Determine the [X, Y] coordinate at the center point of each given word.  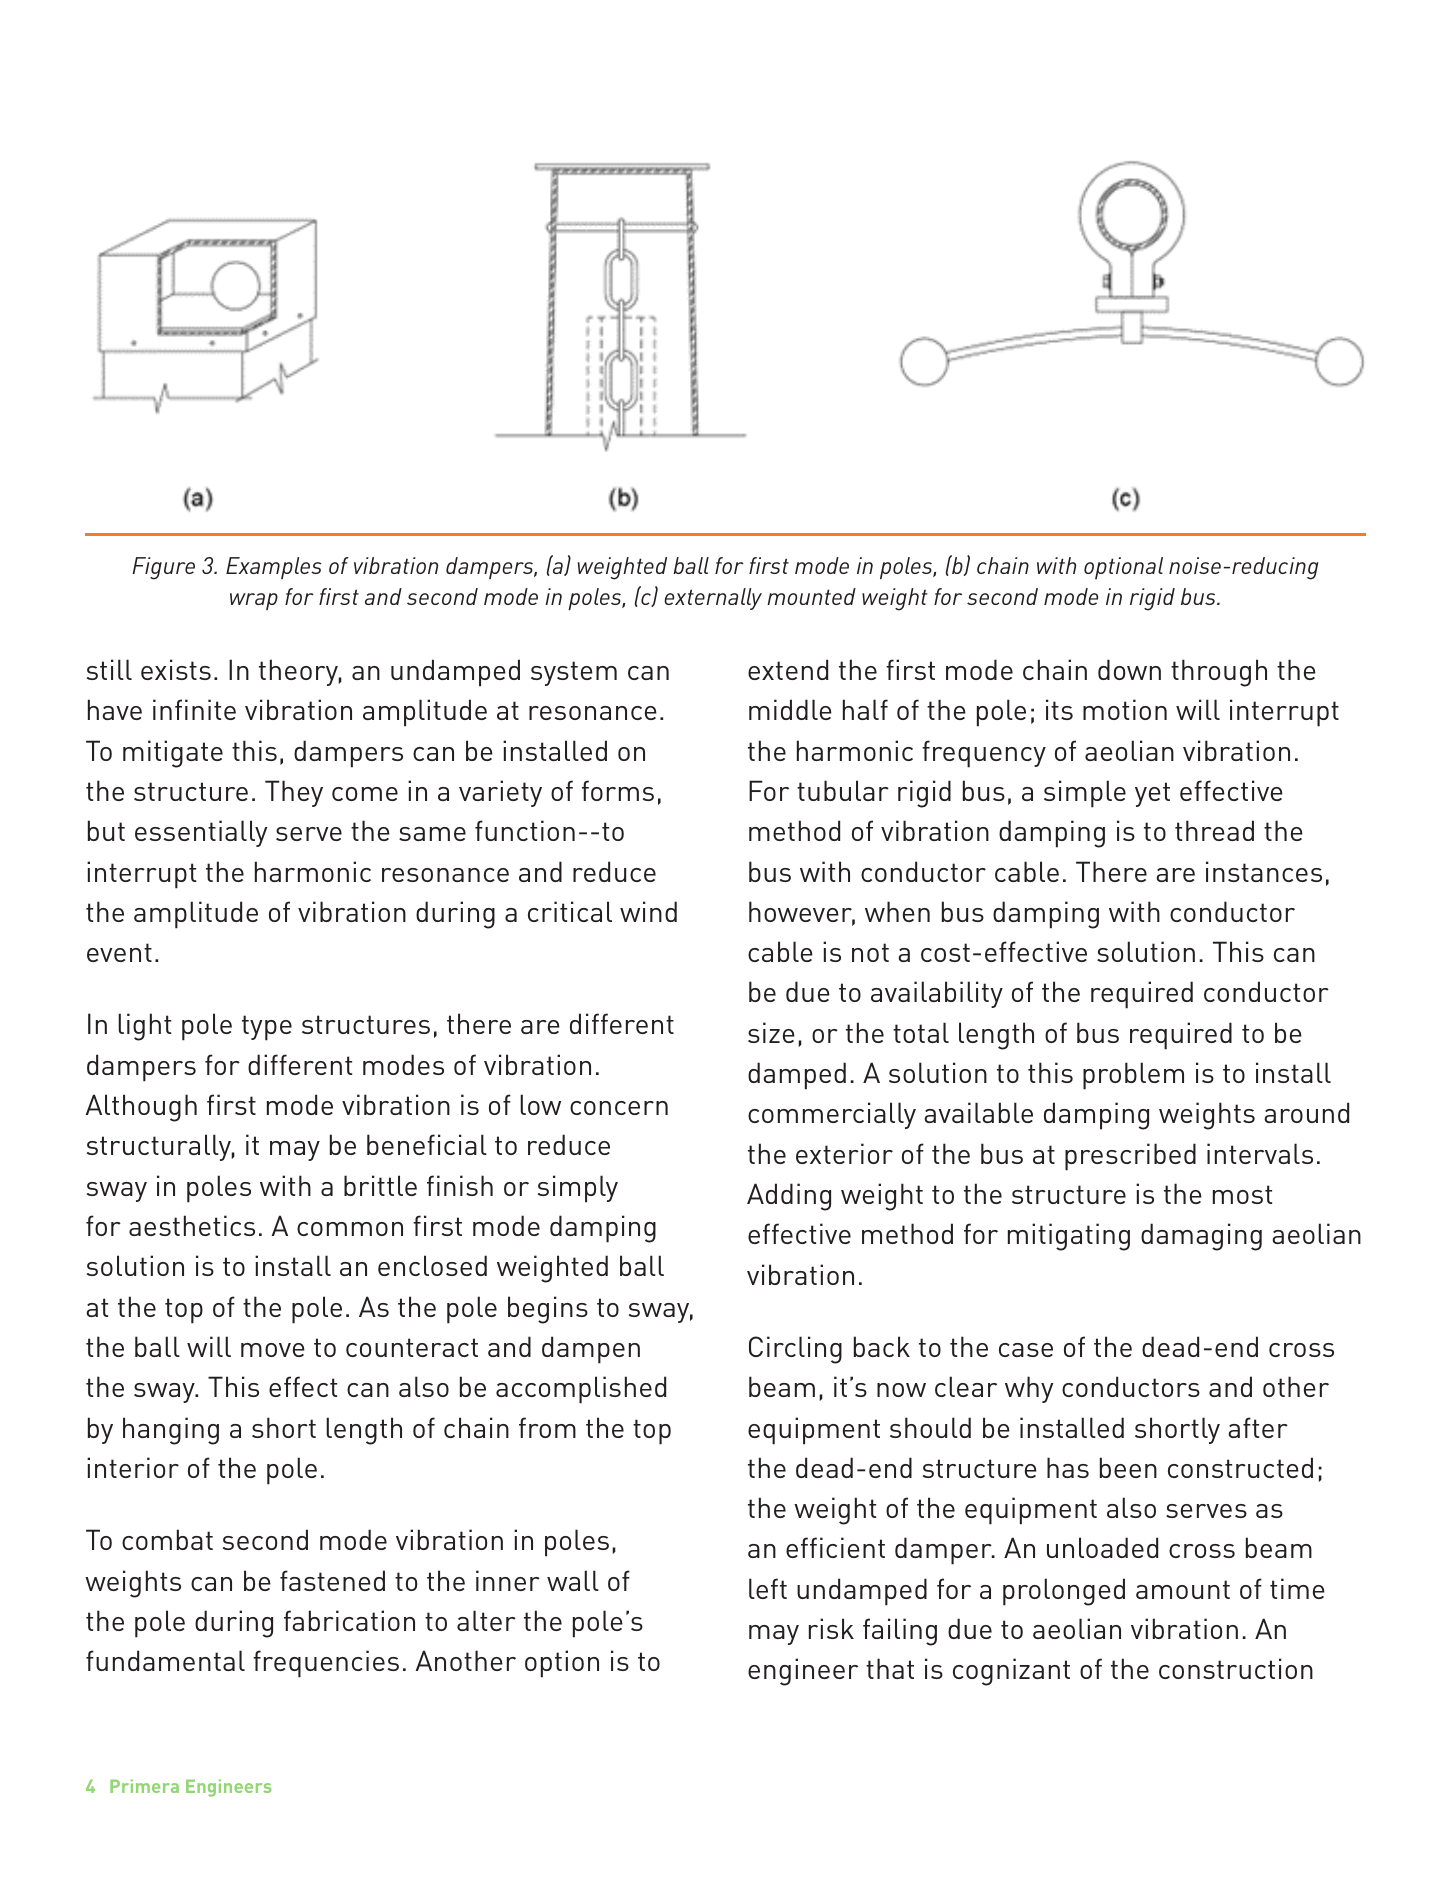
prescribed [1130, 1157]
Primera [144, 1786]
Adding [789, 1197]
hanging [171, 1431]
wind [648, 911]
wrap [254, 601]
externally [713, 599]
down [1129, 669]
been [1128, 1467]
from [547, 1427]
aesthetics [192, 1225]
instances [1264, 871]
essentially [201, 833]
